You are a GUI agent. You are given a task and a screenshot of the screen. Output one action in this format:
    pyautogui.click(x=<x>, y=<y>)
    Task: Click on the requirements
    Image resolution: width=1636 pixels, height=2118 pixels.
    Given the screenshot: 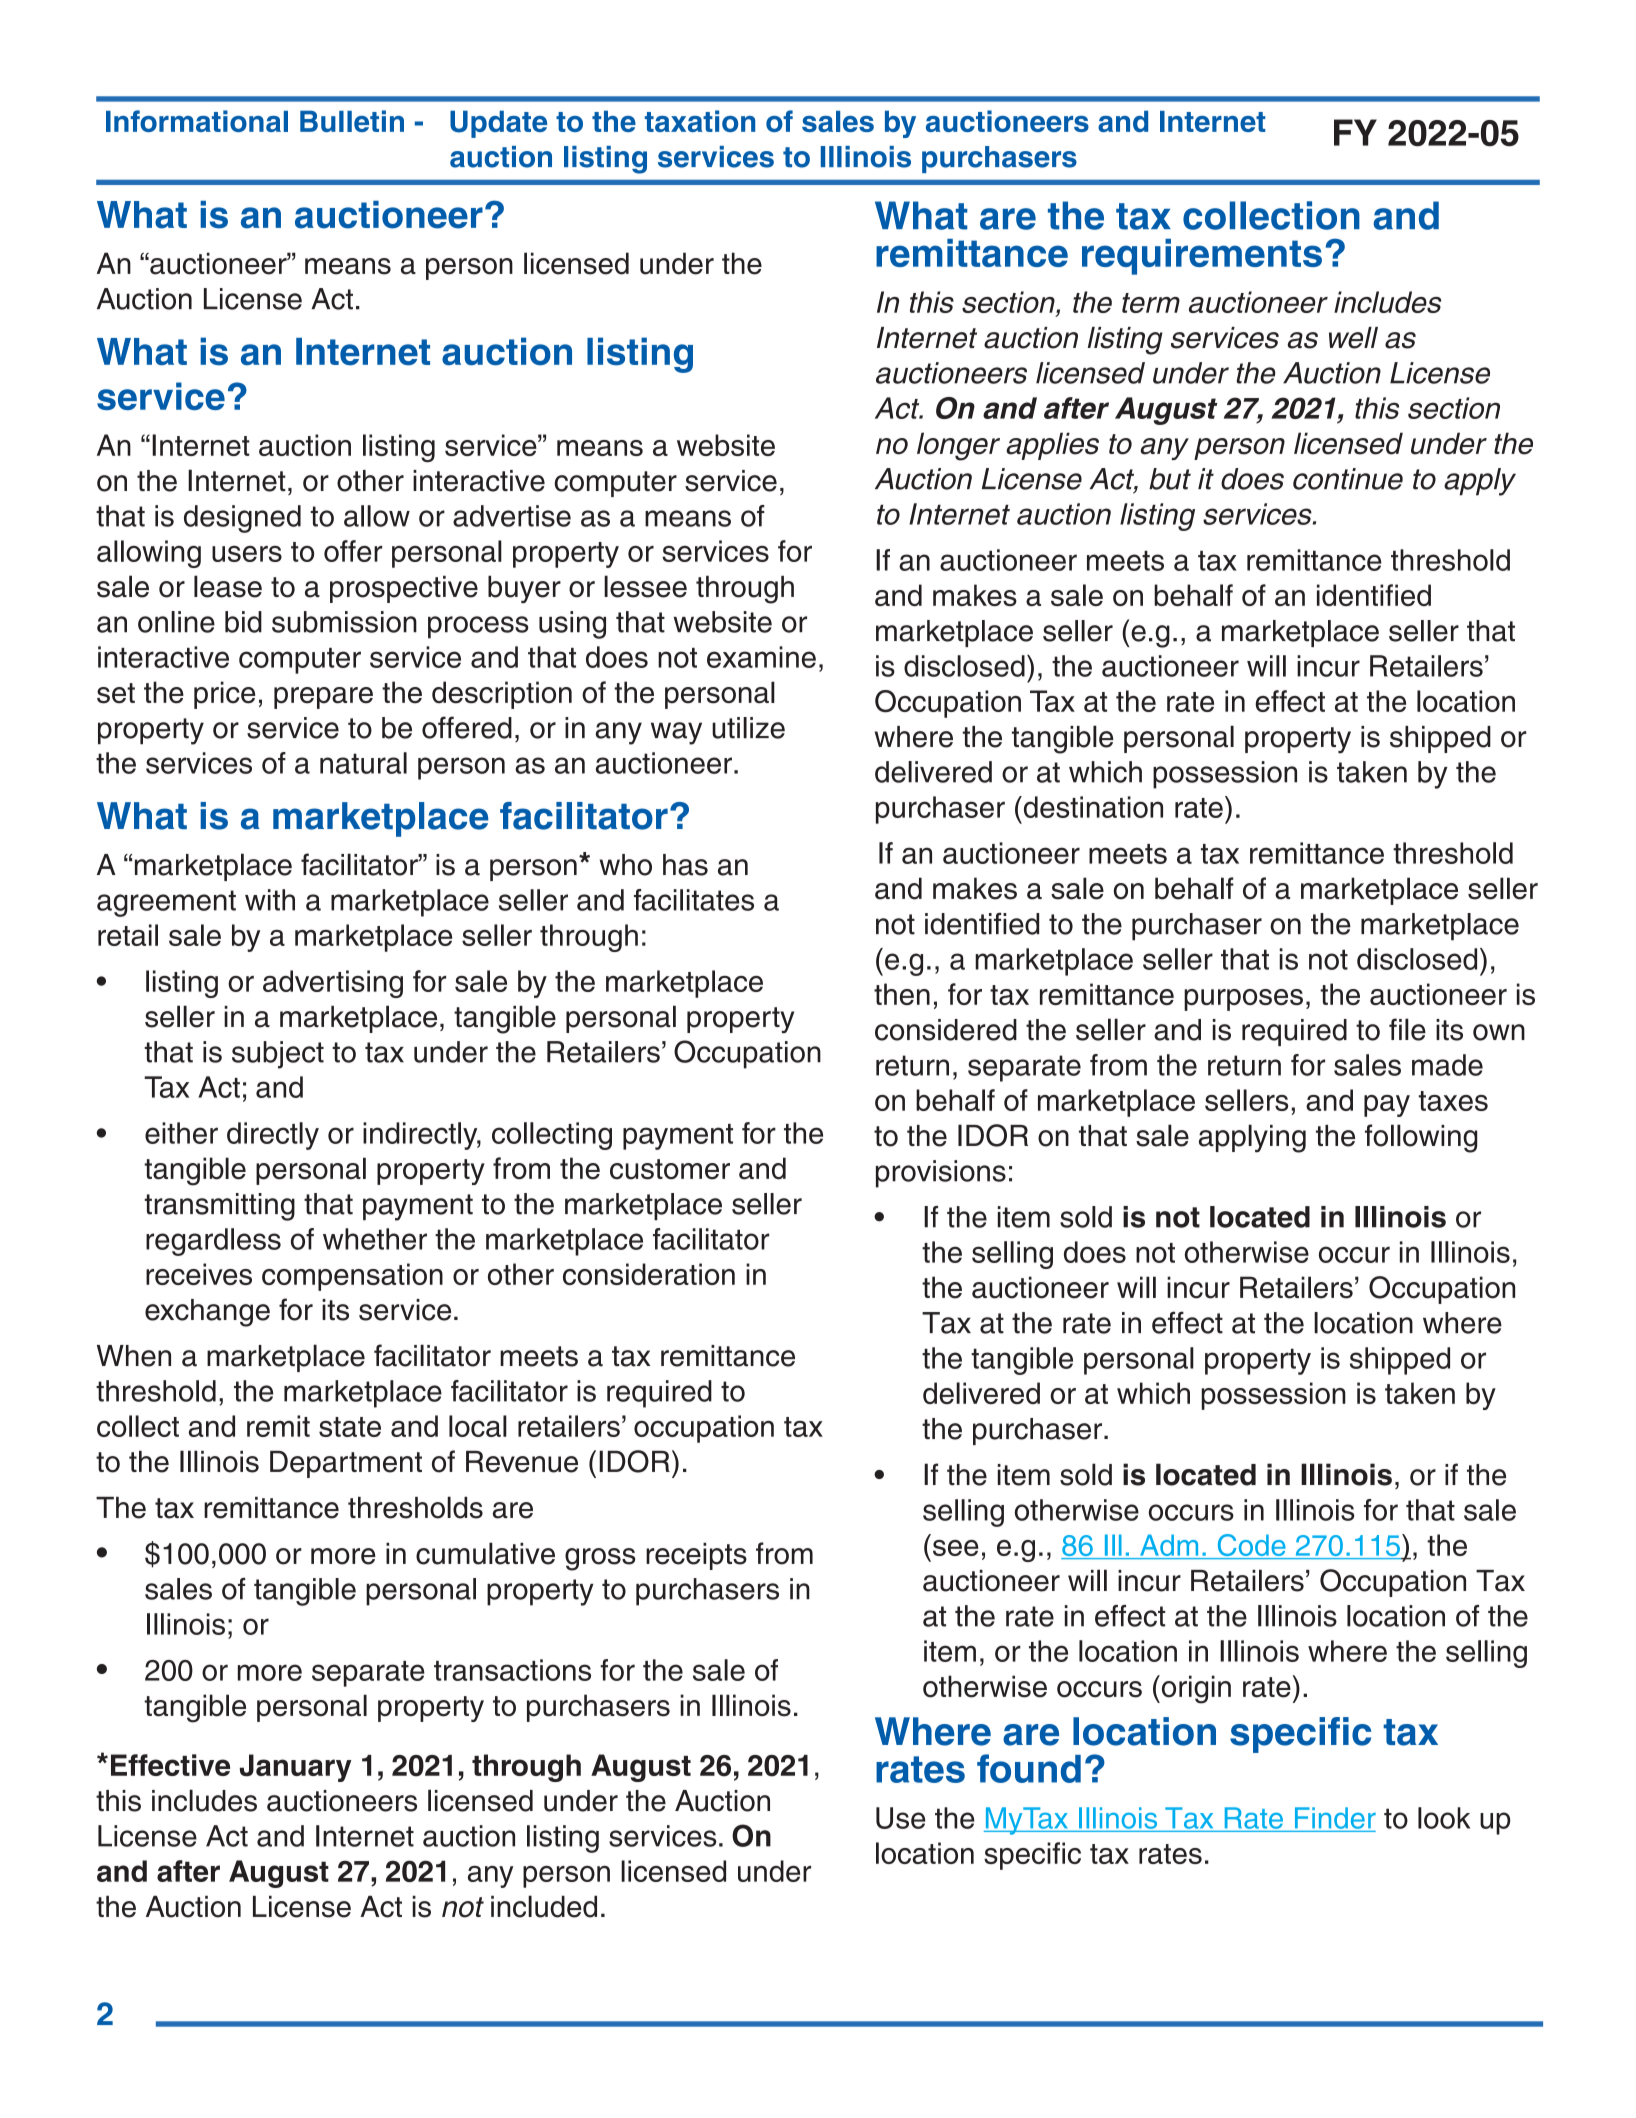 What is the action you would take?
    pyautogui.click(x=1202, y=257)
